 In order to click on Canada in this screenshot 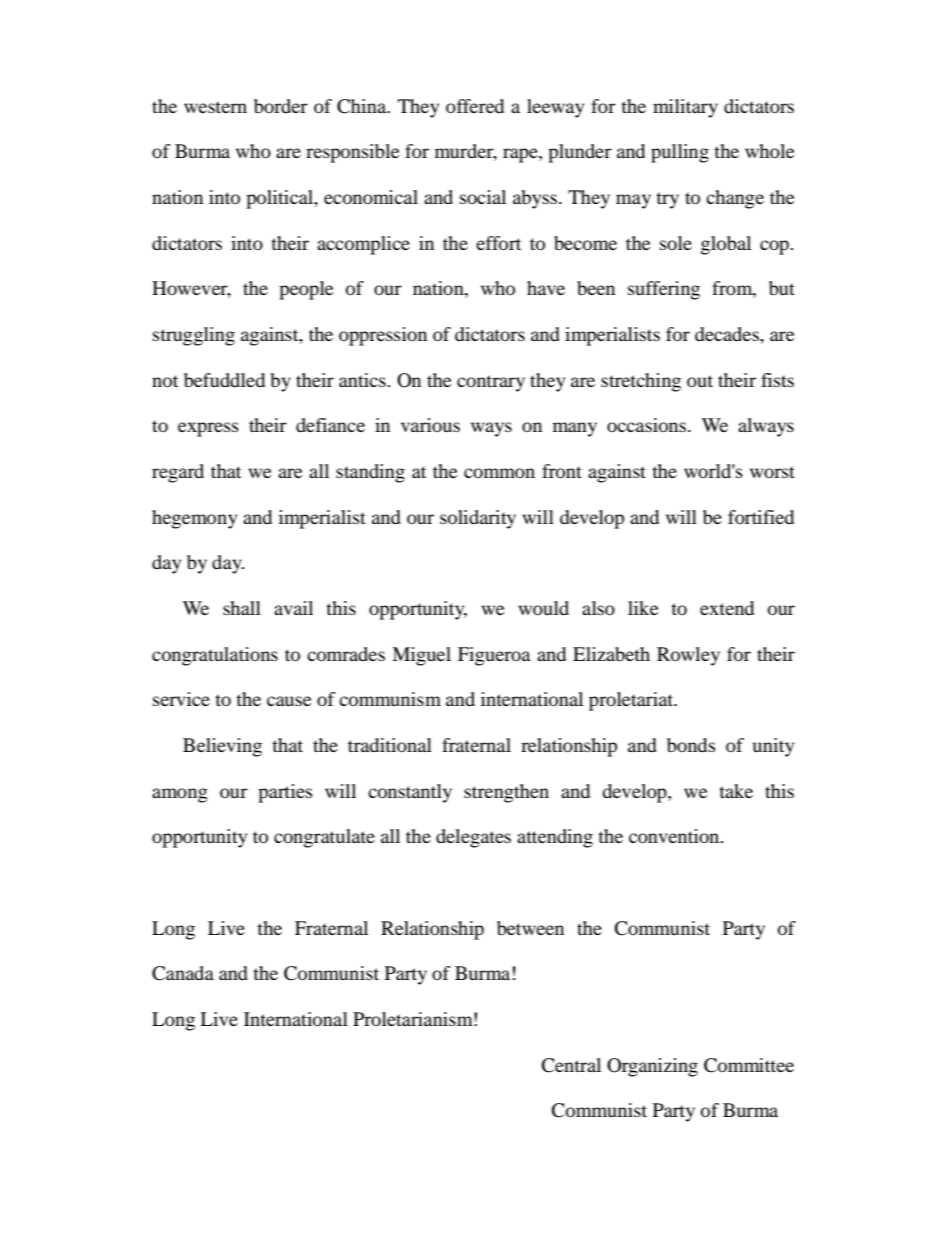, I will do `click(183, 973)`.
